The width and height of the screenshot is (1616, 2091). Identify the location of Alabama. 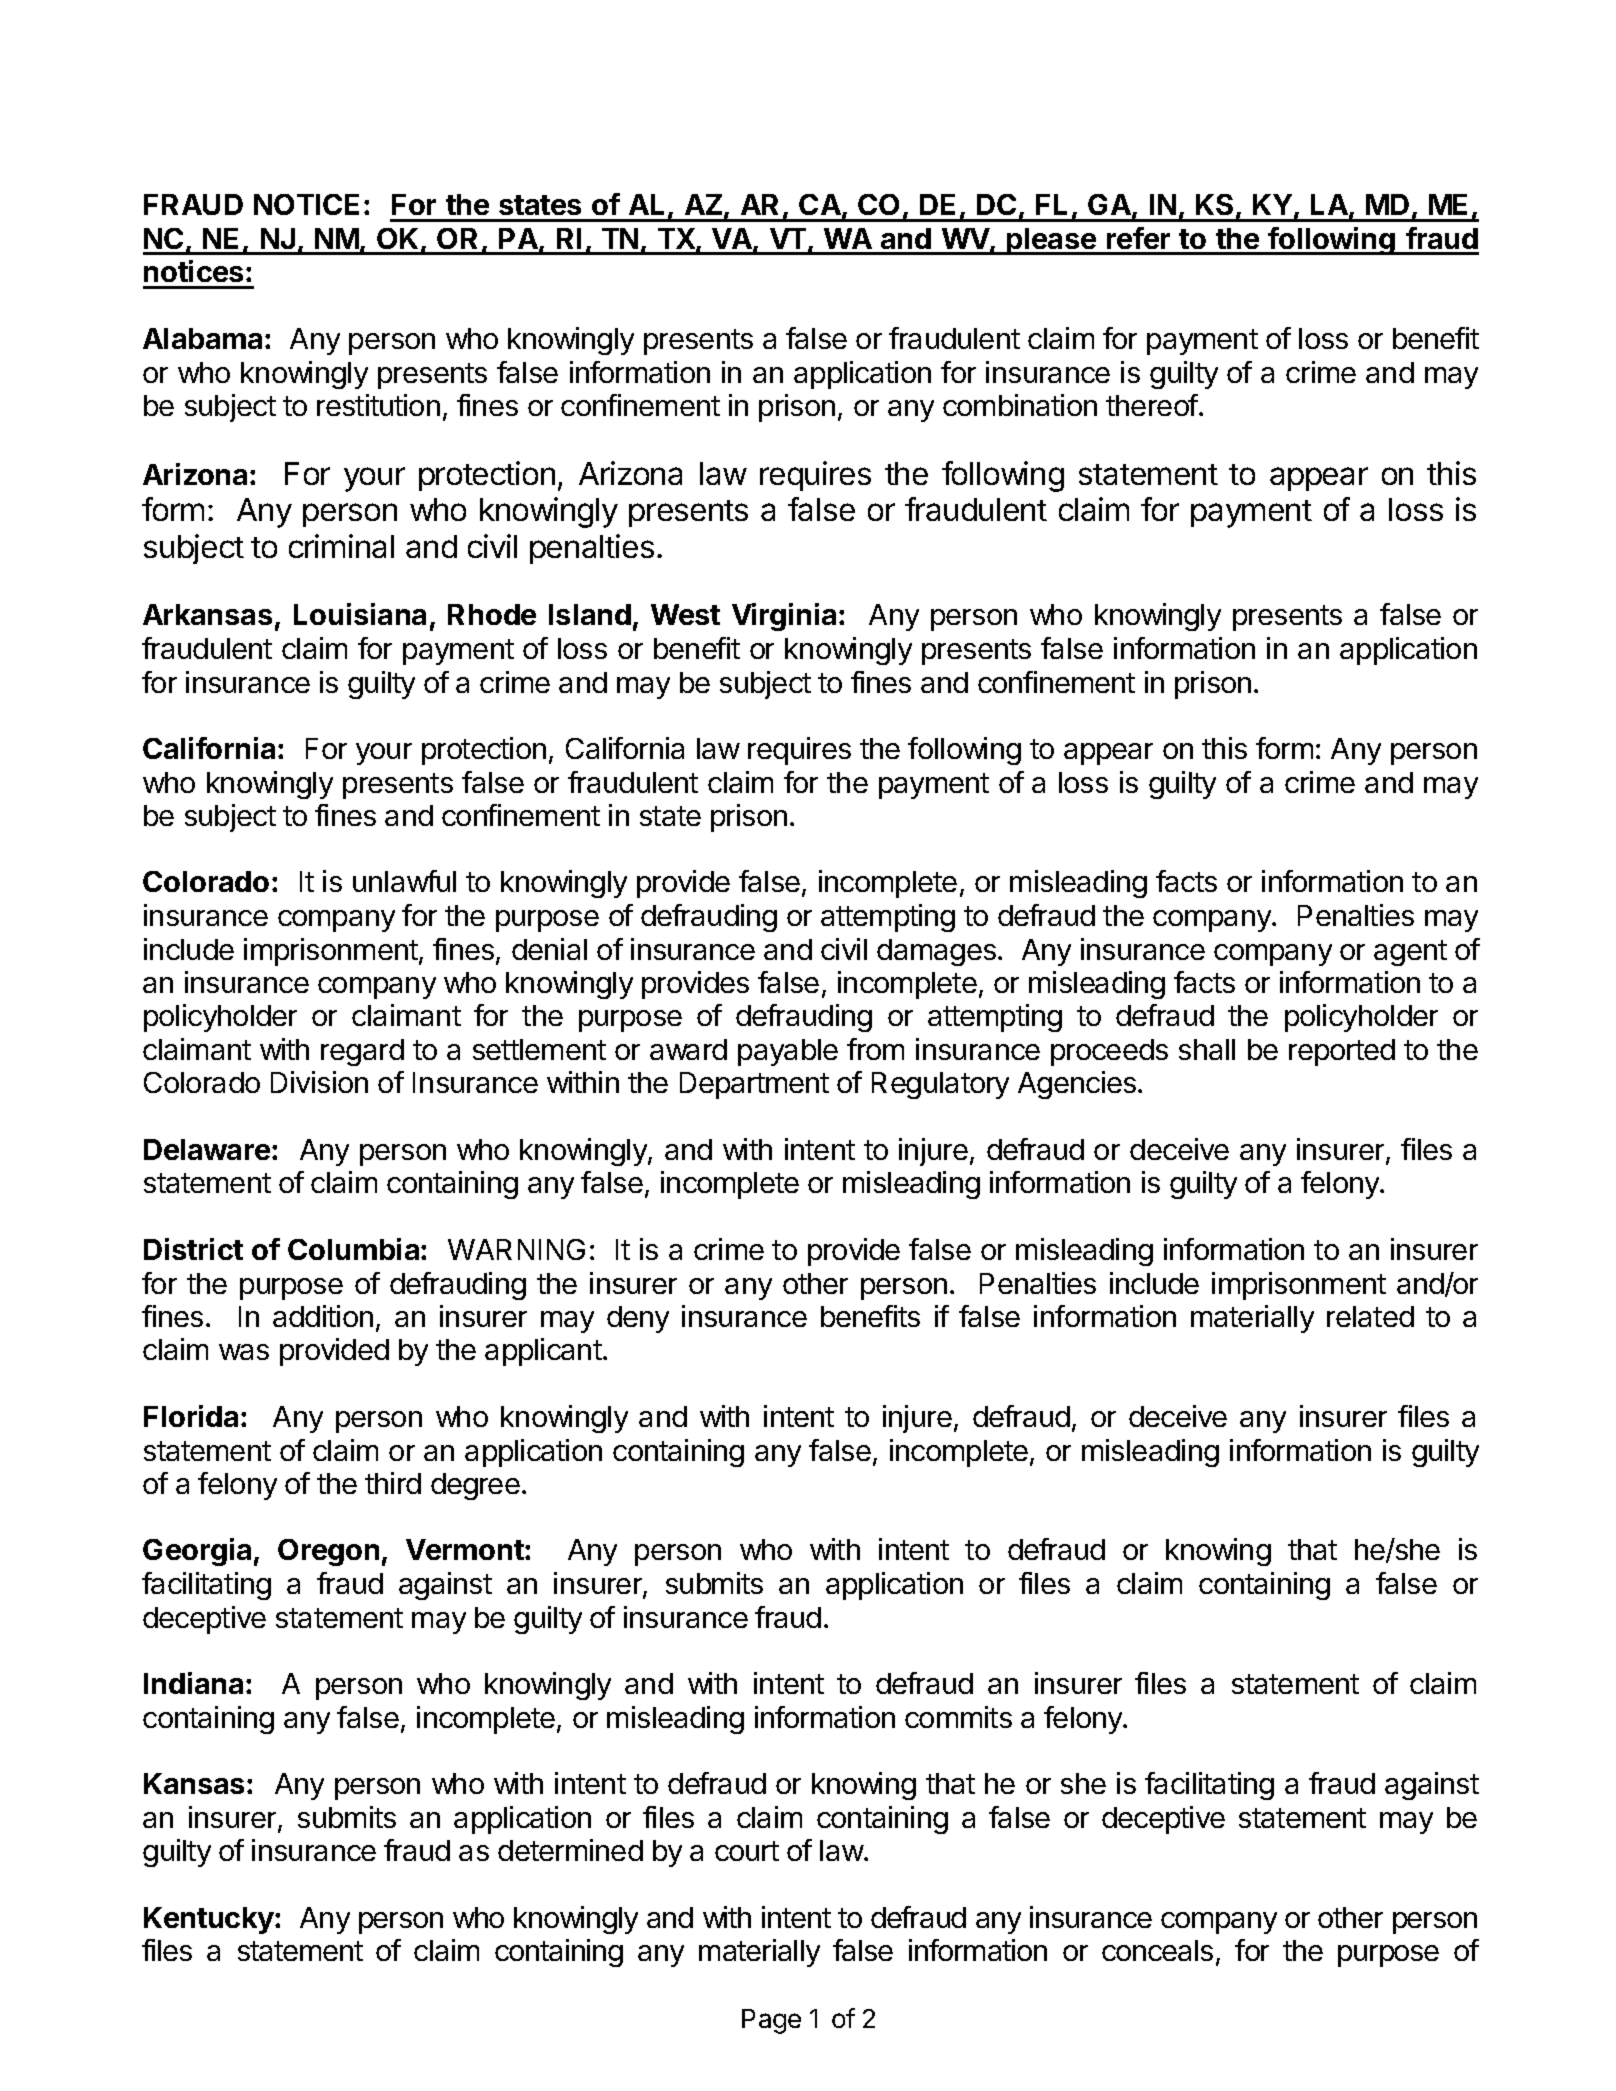
(202, 338).
